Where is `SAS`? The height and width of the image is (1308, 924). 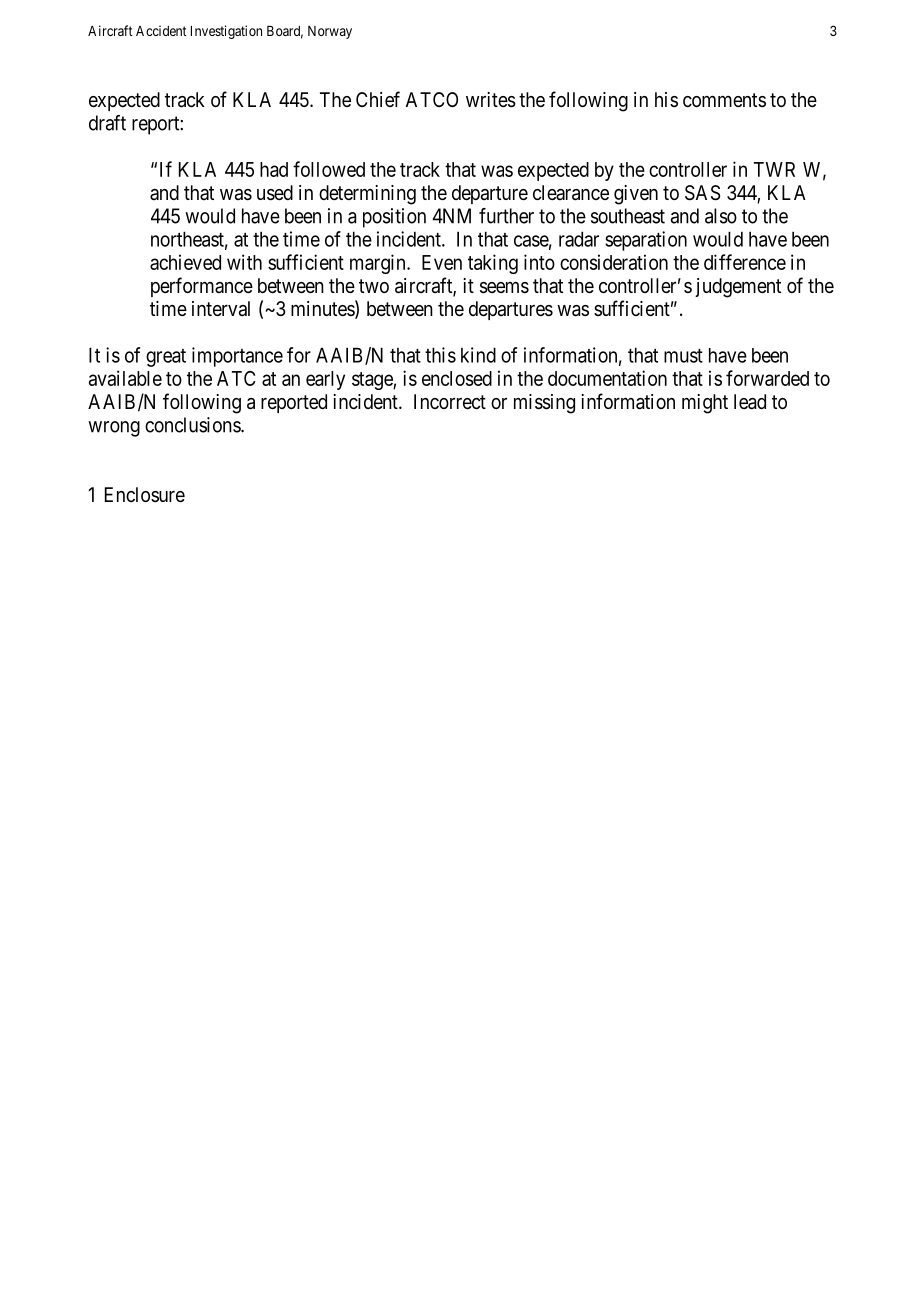 SAS is located at coordinates (702, 193).
